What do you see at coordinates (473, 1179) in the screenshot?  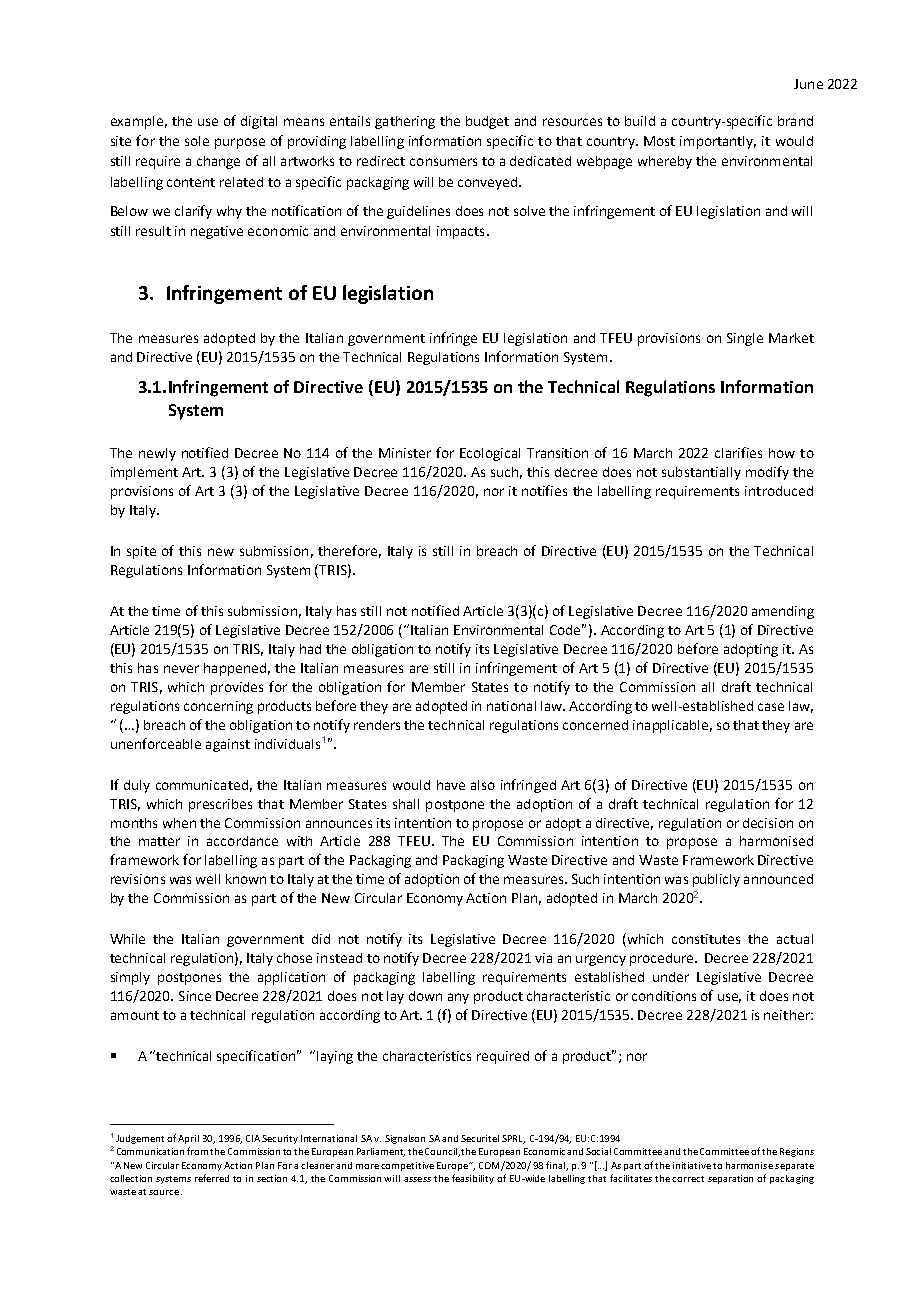 I see `feasibility` at bounding box center [473, 1179].
